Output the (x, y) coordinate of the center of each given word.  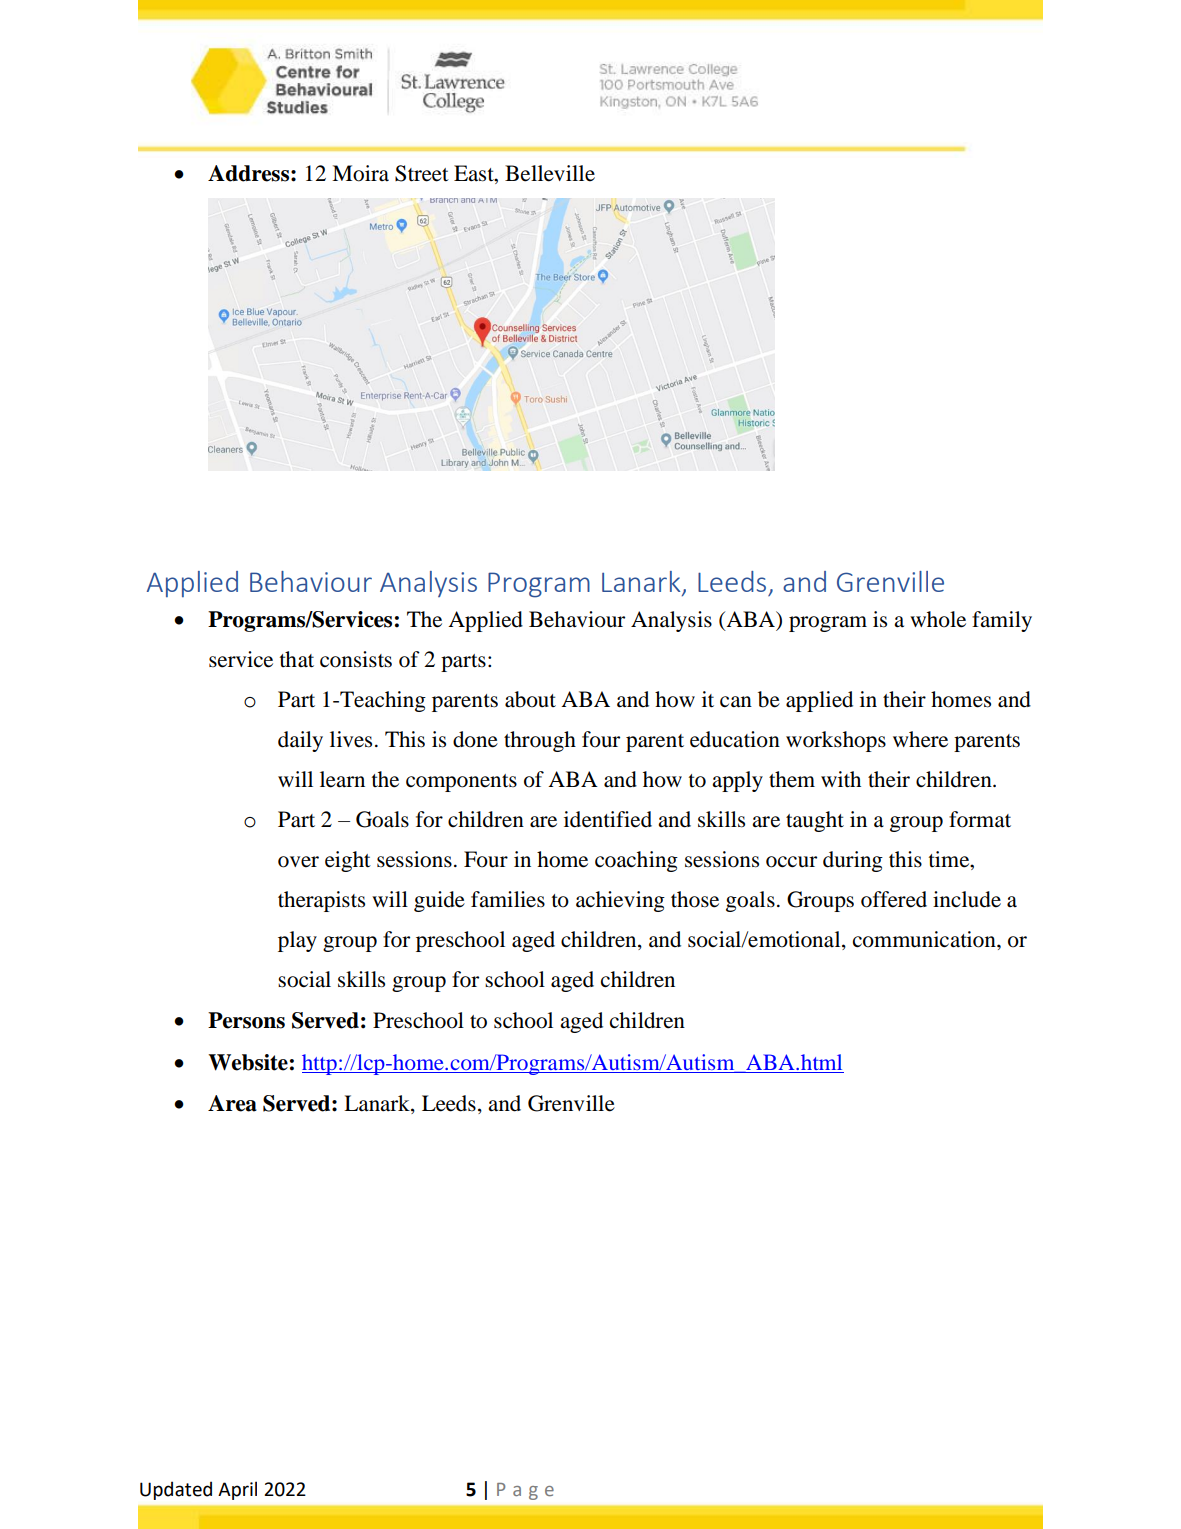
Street (422, 173)
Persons (246, 1020)
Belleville (550, 173)
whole (938, 619)
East (475, 173)
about (530, 699)
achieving (620, 901)
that (297, 659)
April (237, 1490)
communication (925, 939)
